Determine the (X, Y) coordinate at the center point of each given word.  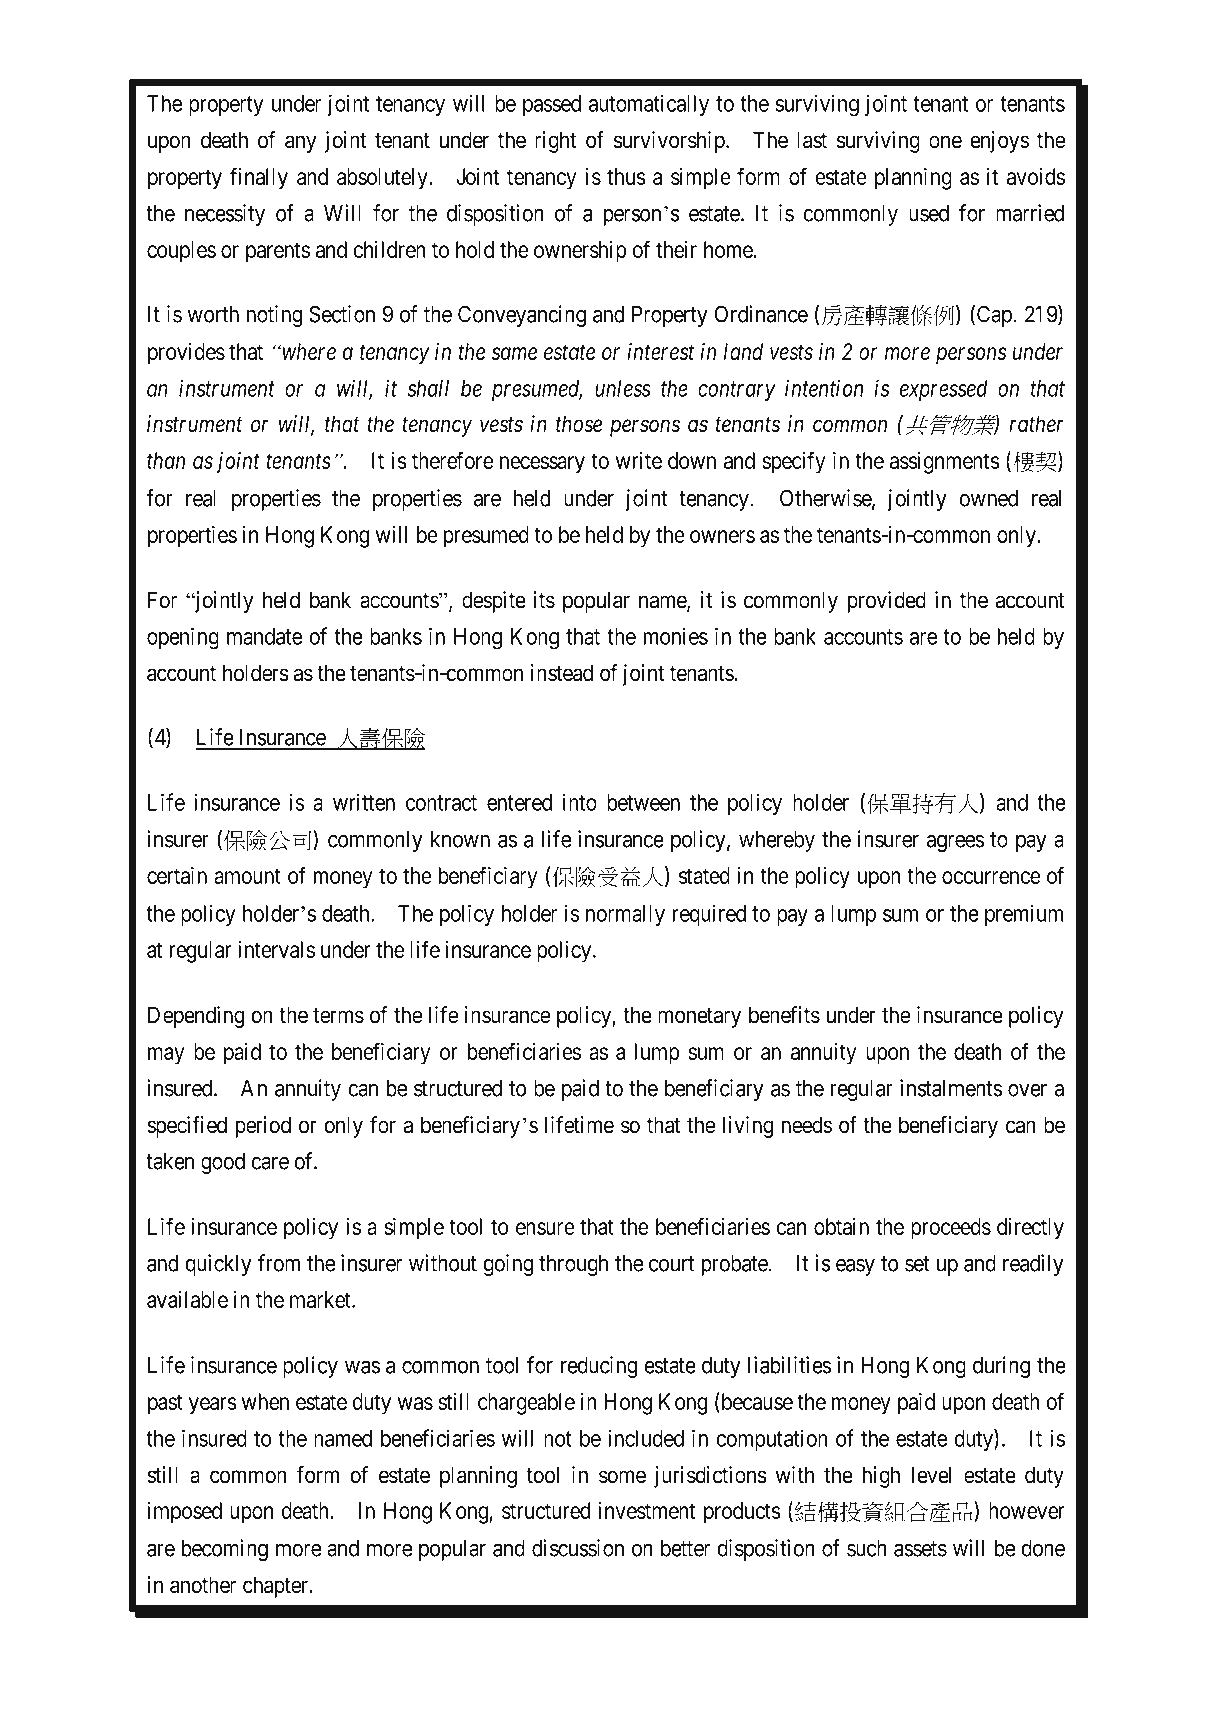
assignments (945, 463)
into (580, 802)
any (300, 144)
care (270, 1163)
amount (247, 876)
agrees (955, 843)
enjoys (999, 142)
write (639, 460)
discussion (578, 1548)
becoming (224, 1550)
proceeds (951, 1229)
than (166, 460)
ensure (545, 1228)
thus (626, 176)
